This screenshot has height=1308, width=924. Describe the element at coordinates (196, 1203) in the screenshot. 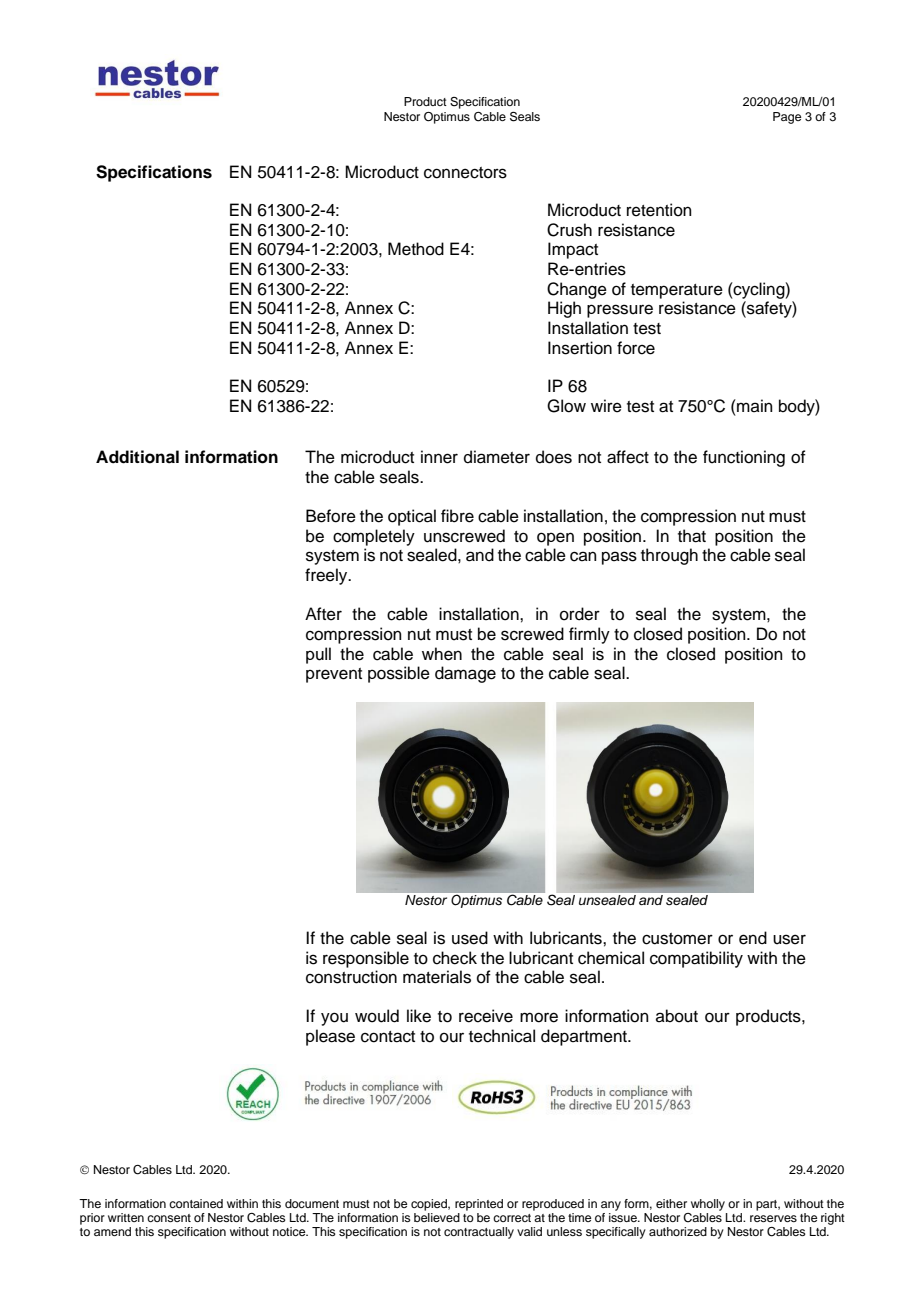

I see `contained` at that location.
